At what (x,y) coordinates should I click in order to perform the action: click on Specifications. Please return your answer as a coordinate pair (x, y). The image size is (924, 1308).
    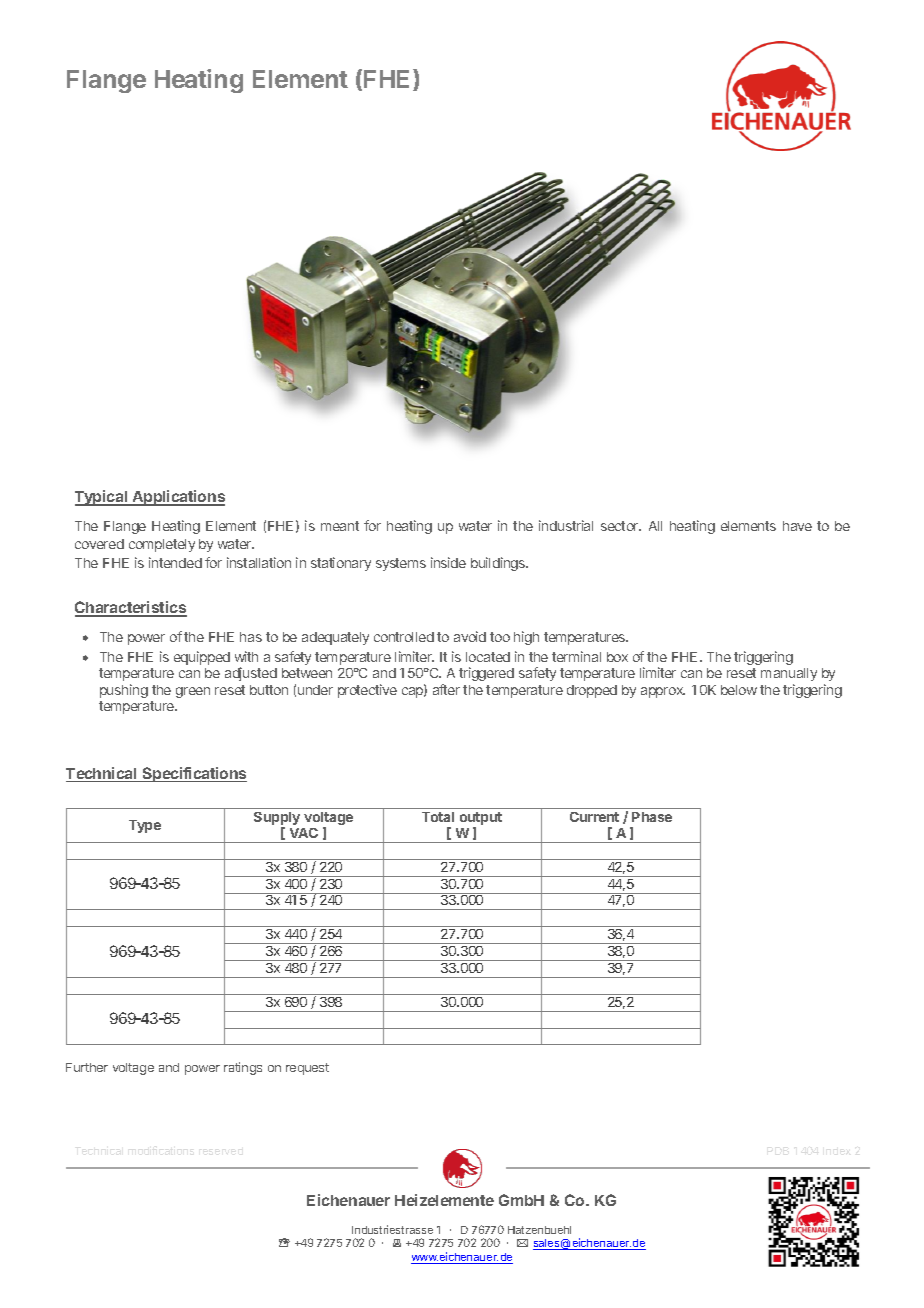
    Looking at the image, I should click on (193, 774).
